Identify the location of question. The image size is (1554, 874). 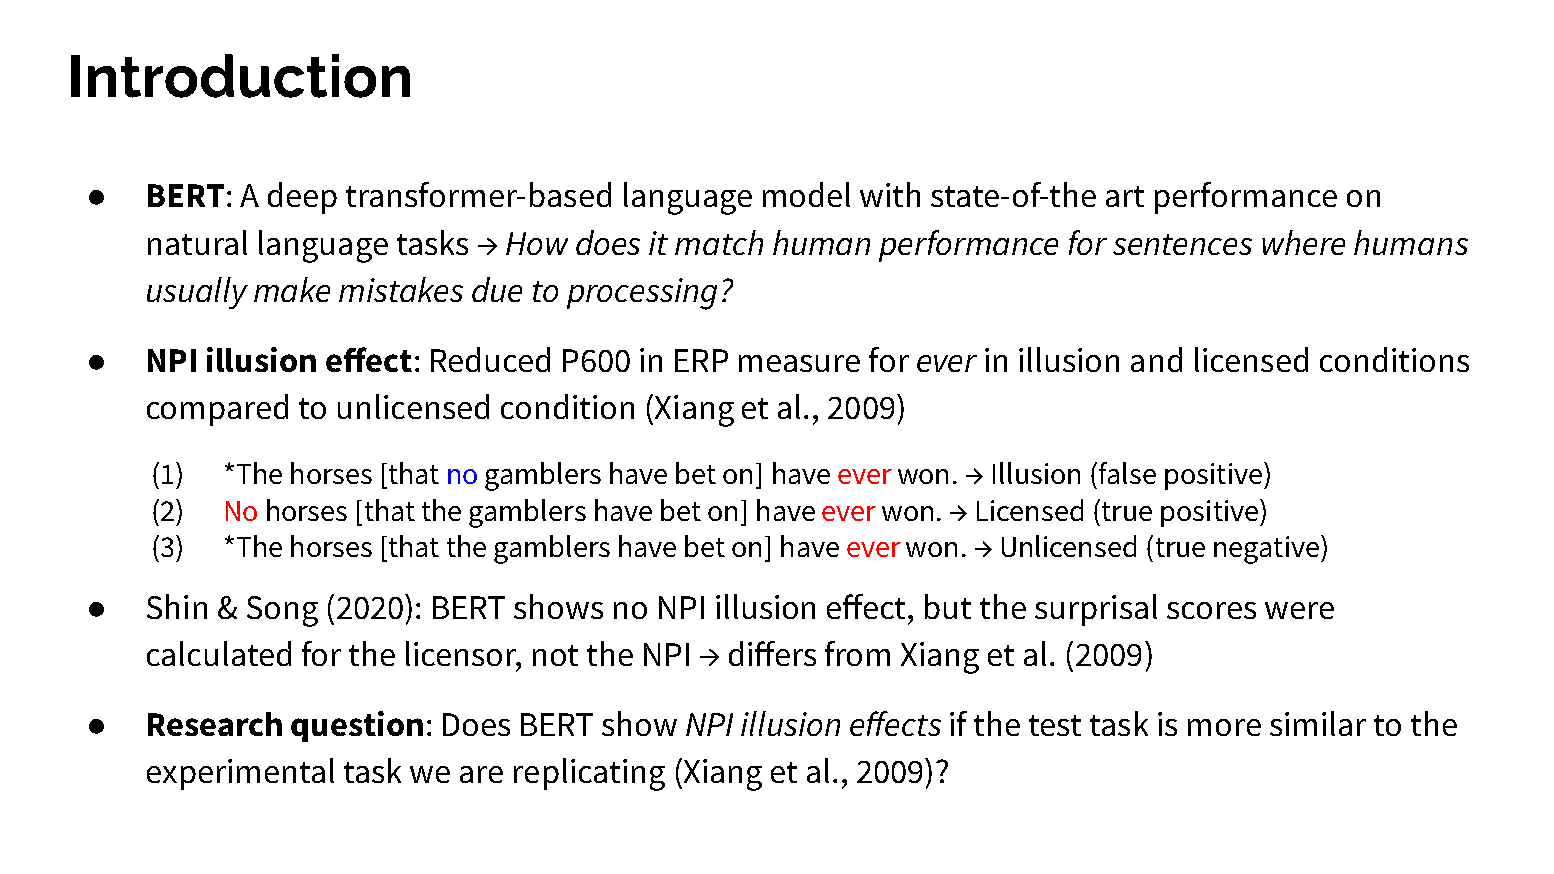
(357, 726).
